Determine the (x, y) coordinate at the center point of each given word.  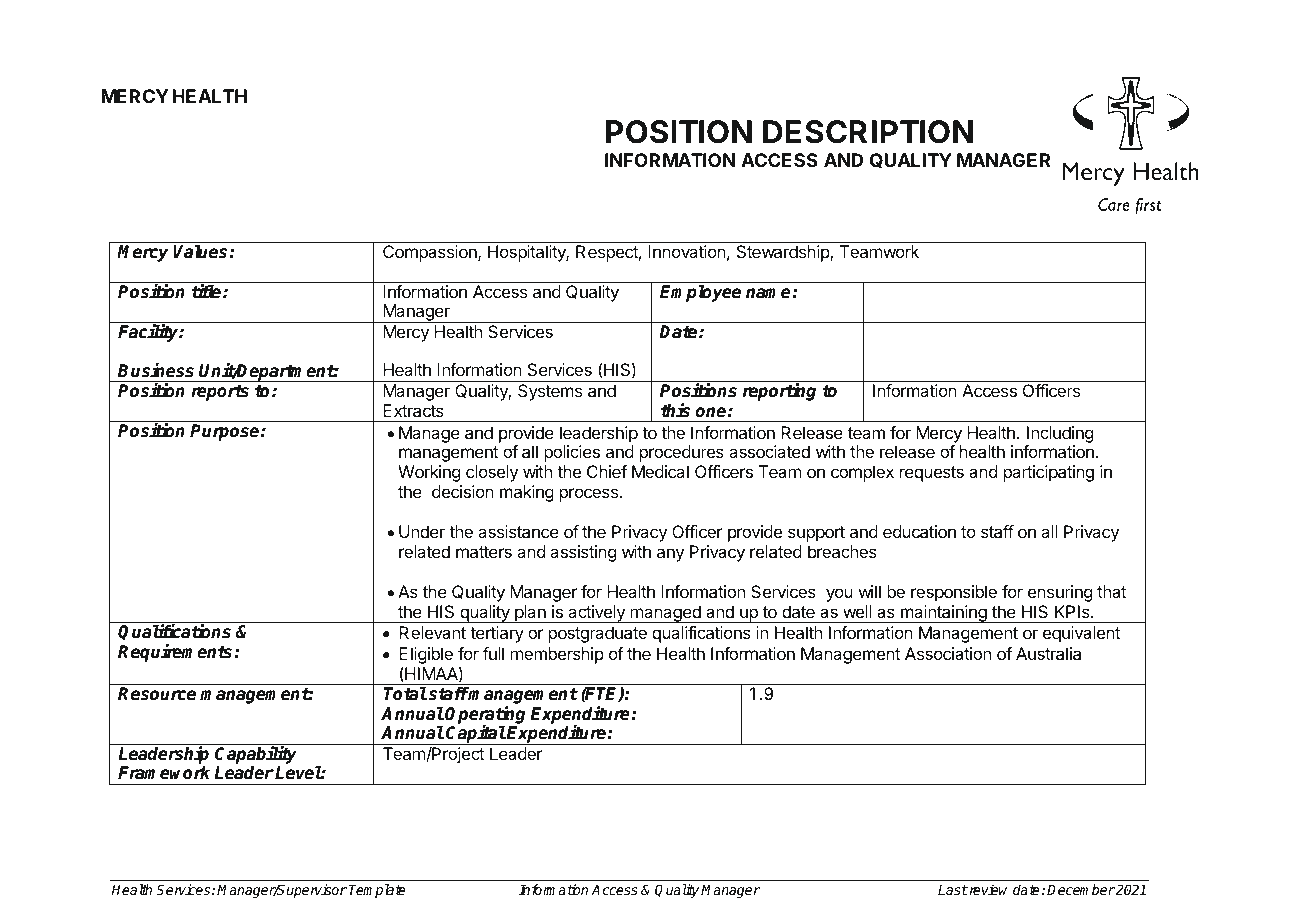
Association (948, 653)
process (589, 495)
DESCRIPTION (868, 132)
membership (557, 655)
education (919, 531)
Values (200, 251)
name (769, 293)
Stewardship (784, 253)
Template (377, 891)
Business (156, 370)
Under (422, 531)
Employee (700, 293)
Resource (157, 693)
